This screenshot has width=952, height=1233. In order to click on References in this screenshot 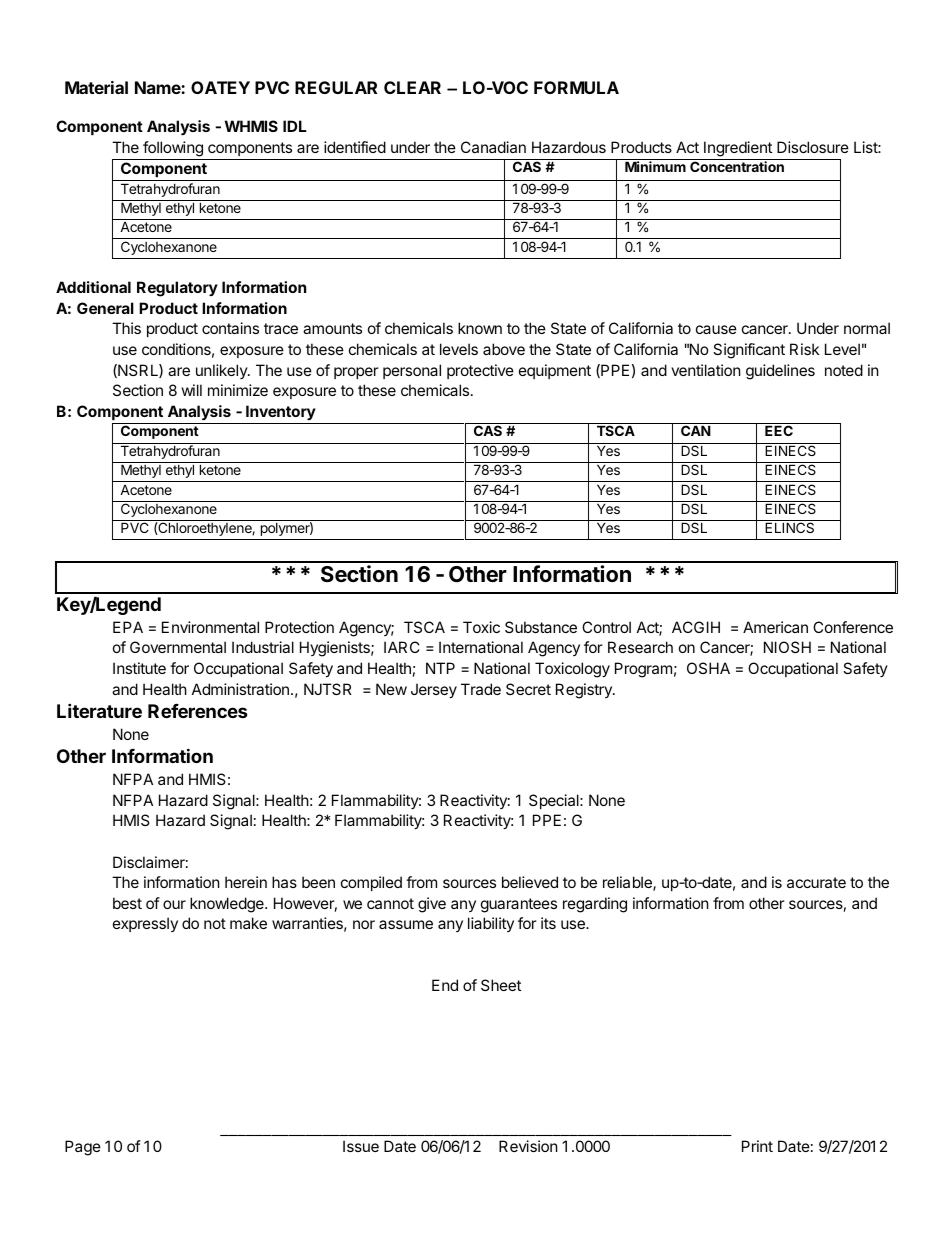, I will do `click(198, 711)`.
